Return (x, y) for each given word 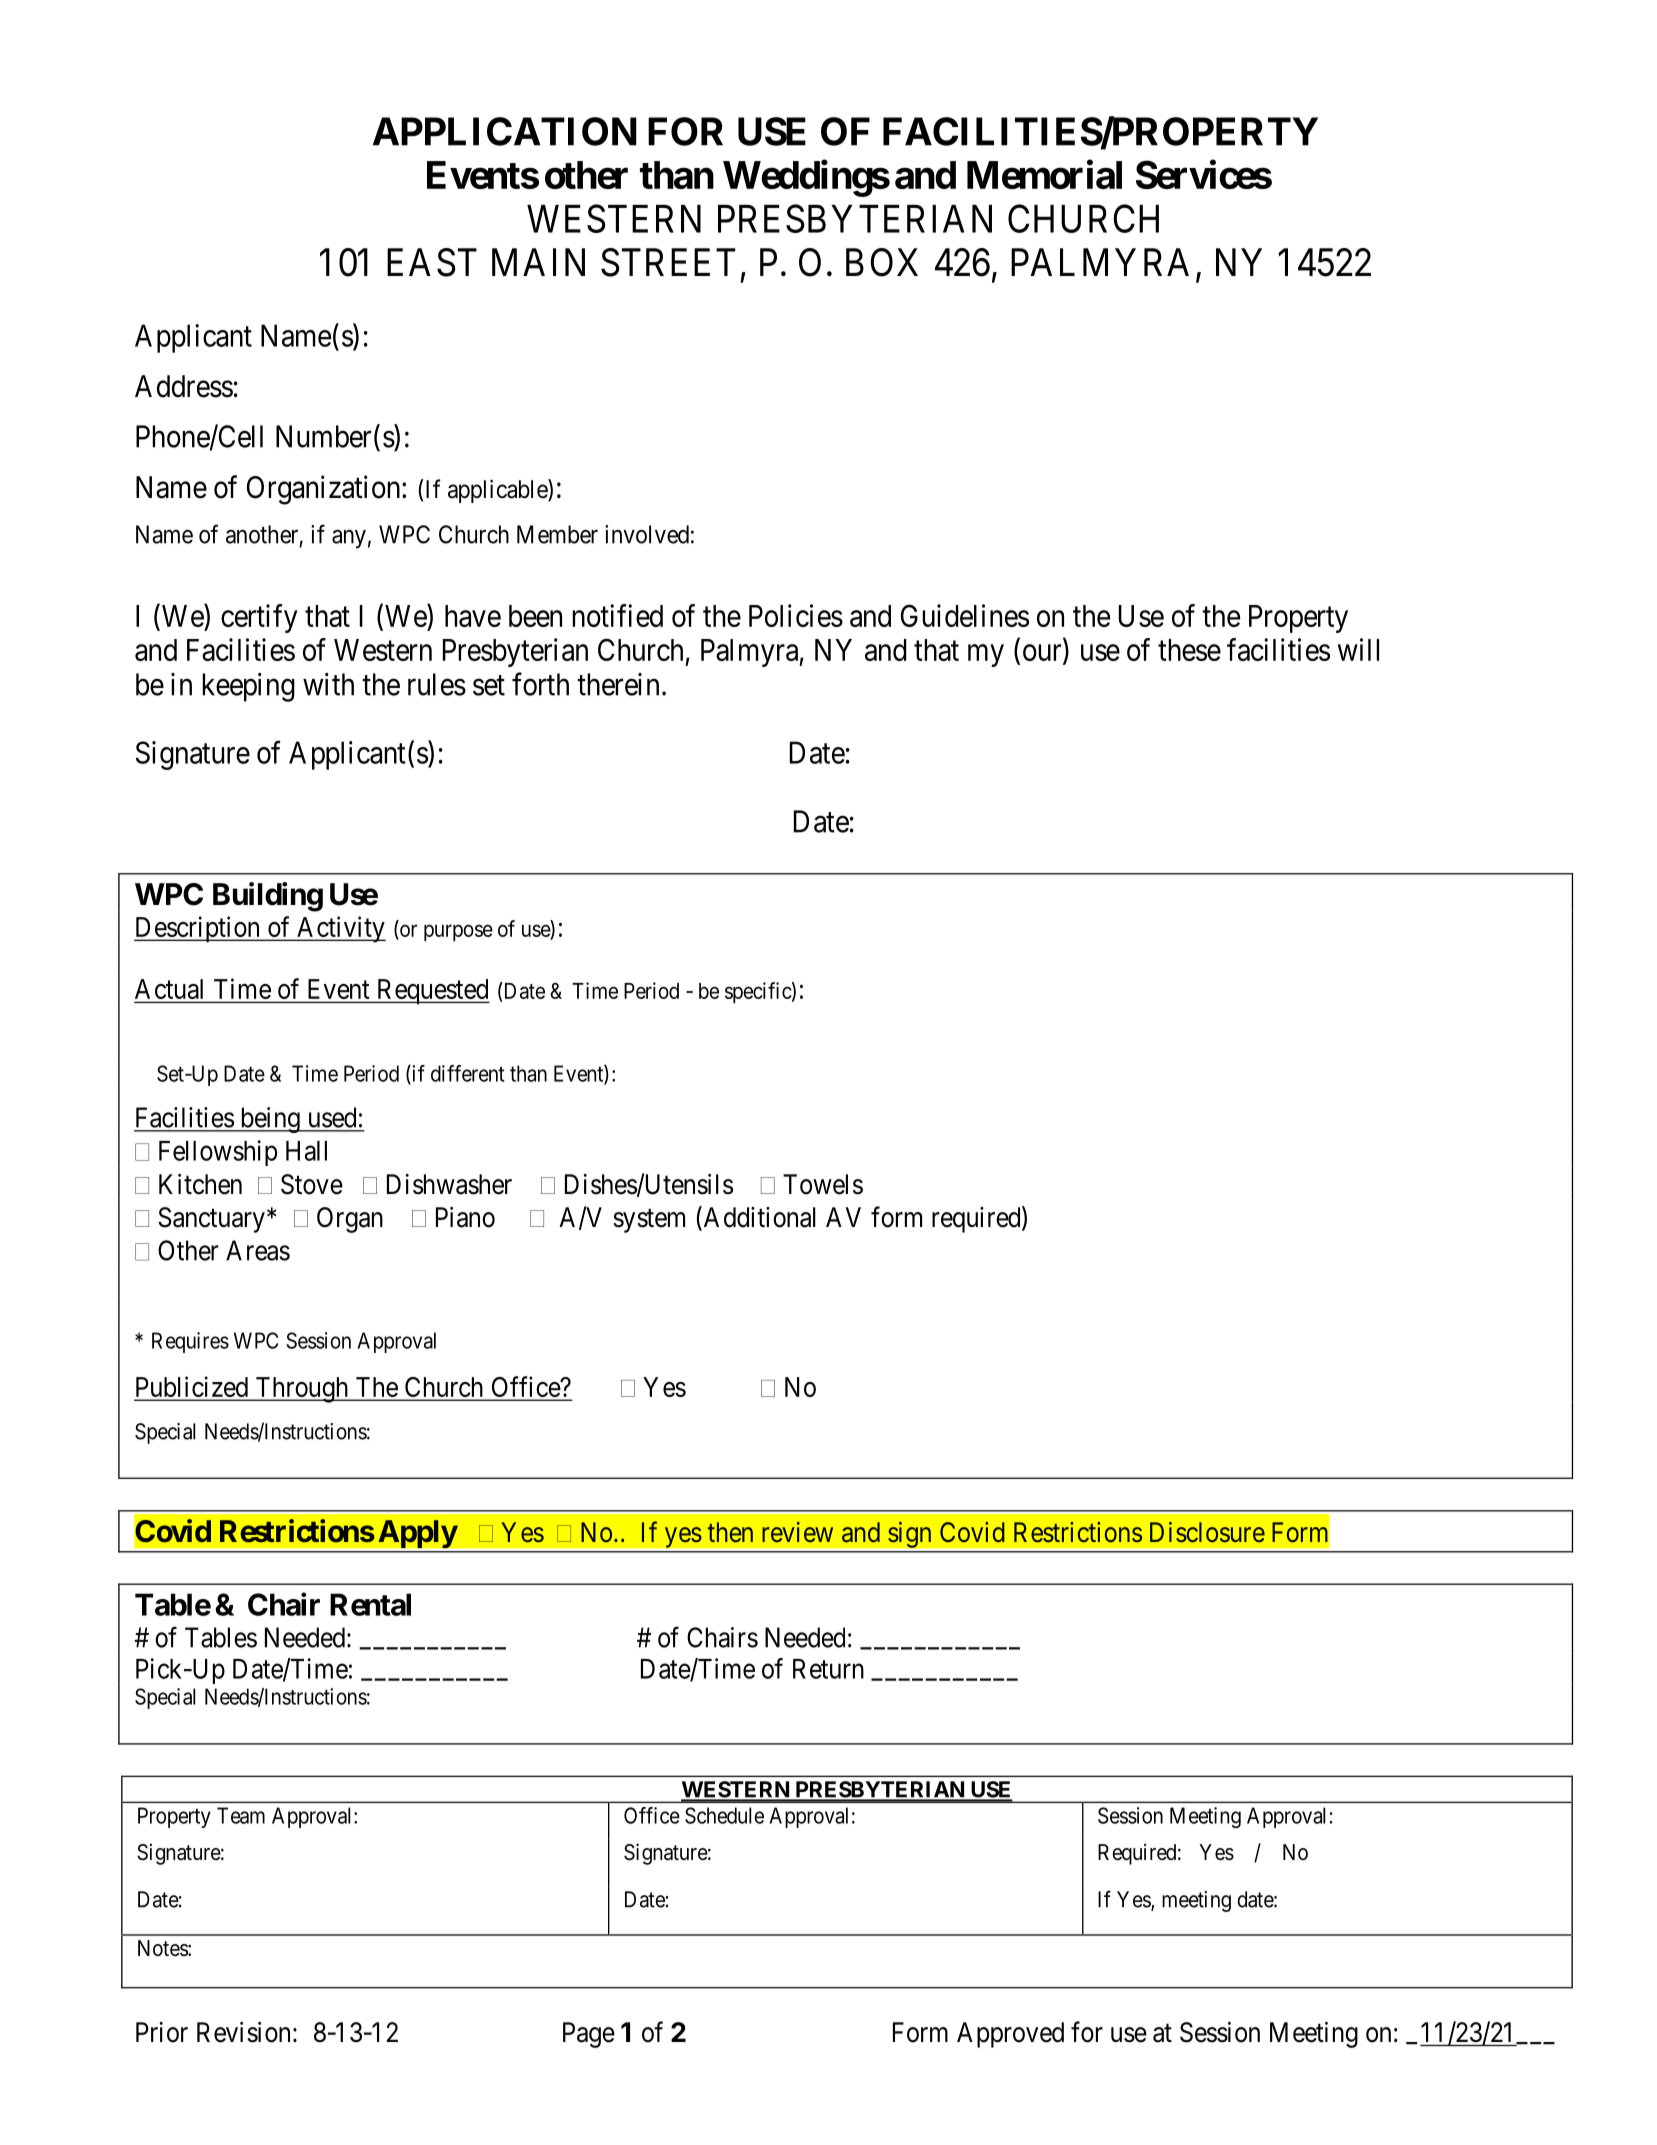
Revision (243, 2032)
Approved (1010, 2035)
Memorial (1044, 174)
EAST (432, 262)
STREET (668, 262)
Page (589, 2035)
